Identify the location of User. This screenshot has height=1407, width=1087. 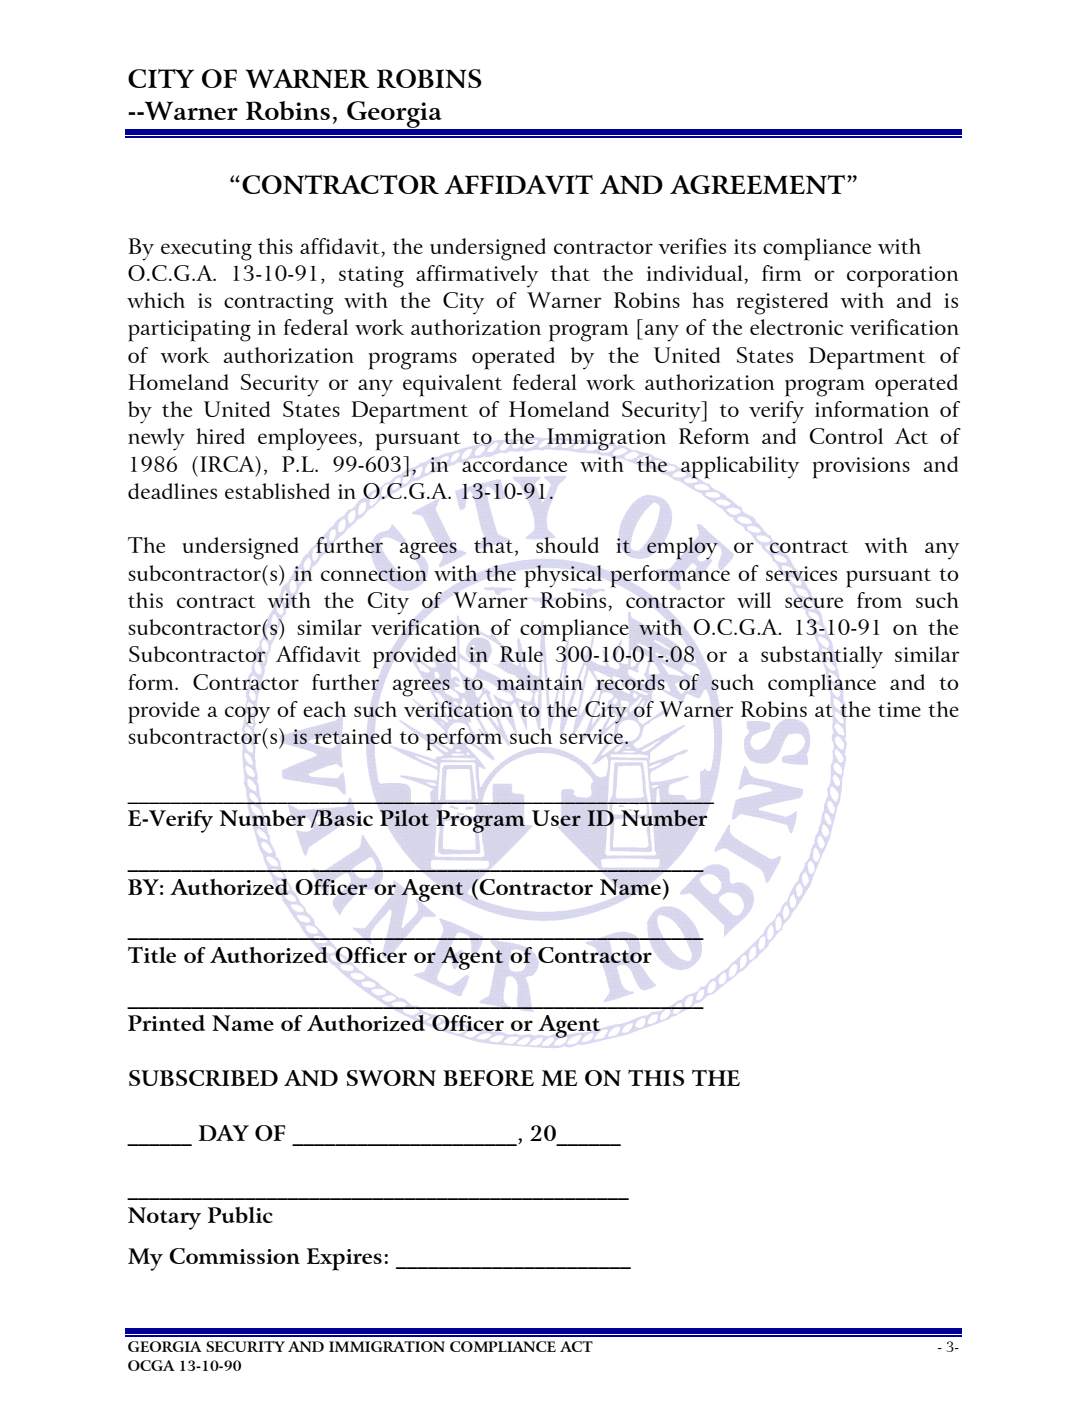
(556, 818).
